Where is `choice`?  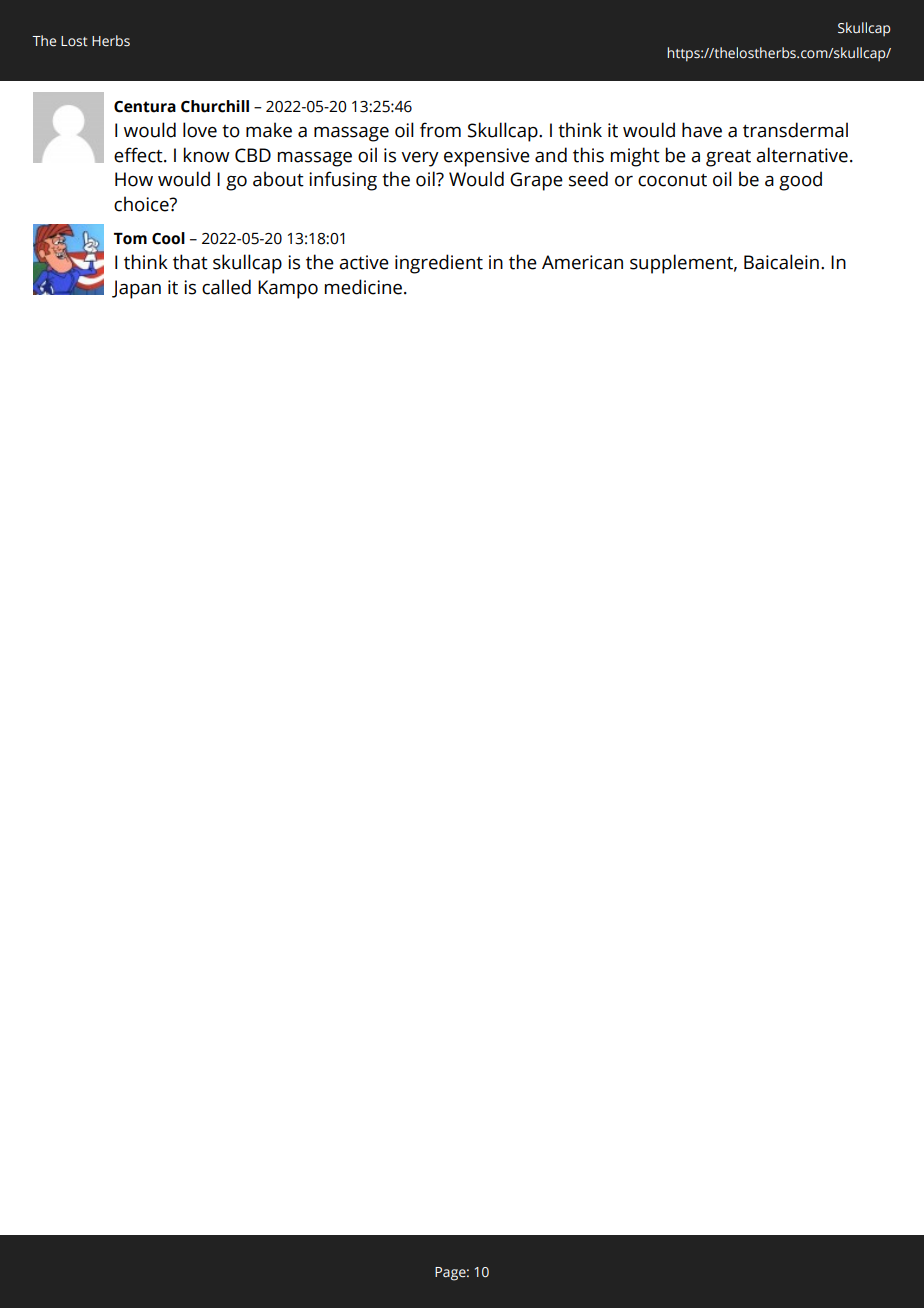
choice is located at coordinates (142, 204).
